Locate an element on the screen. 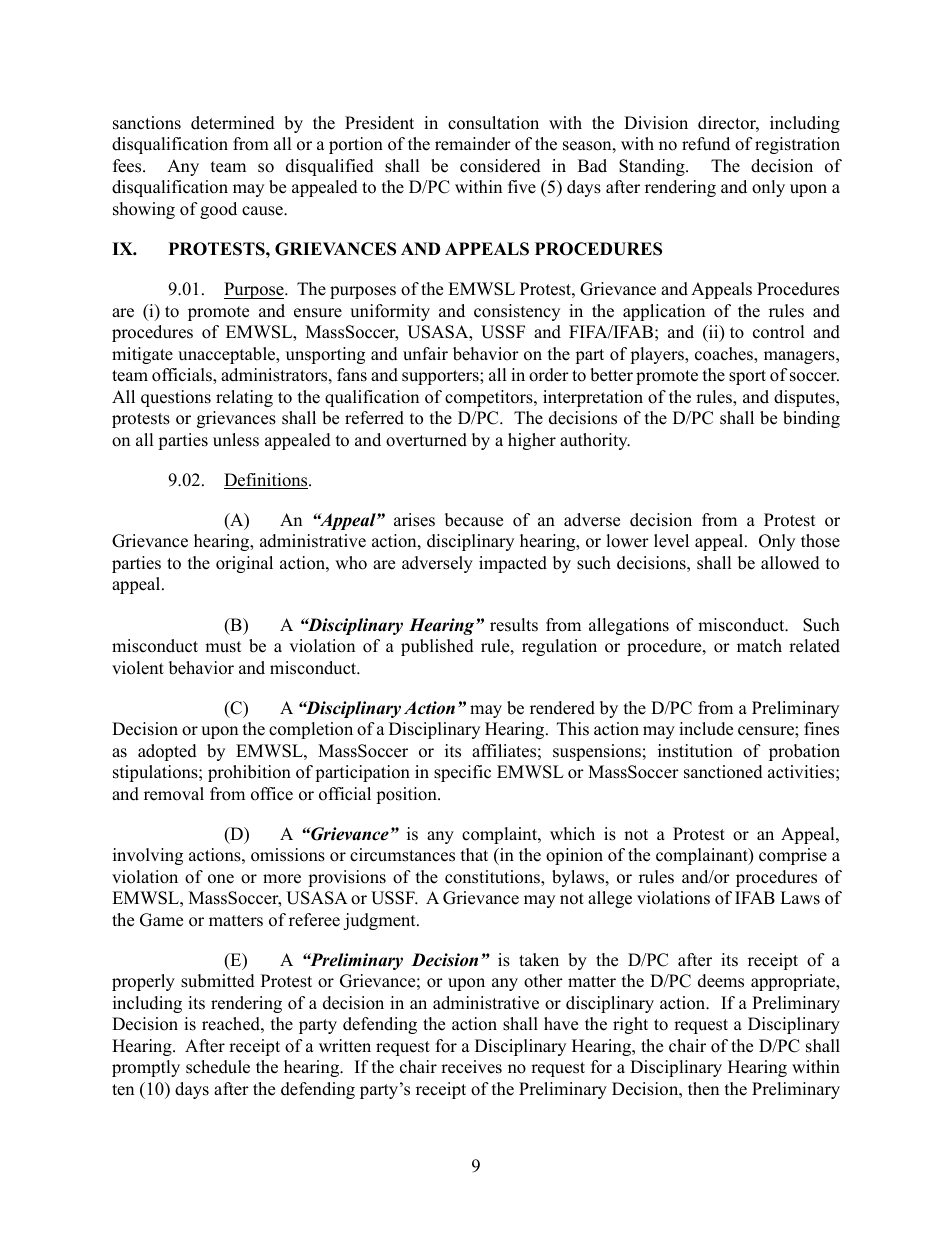 The height and width of the screenshot is (1233, 952). prohibition is located at coordinates (249, 773).
